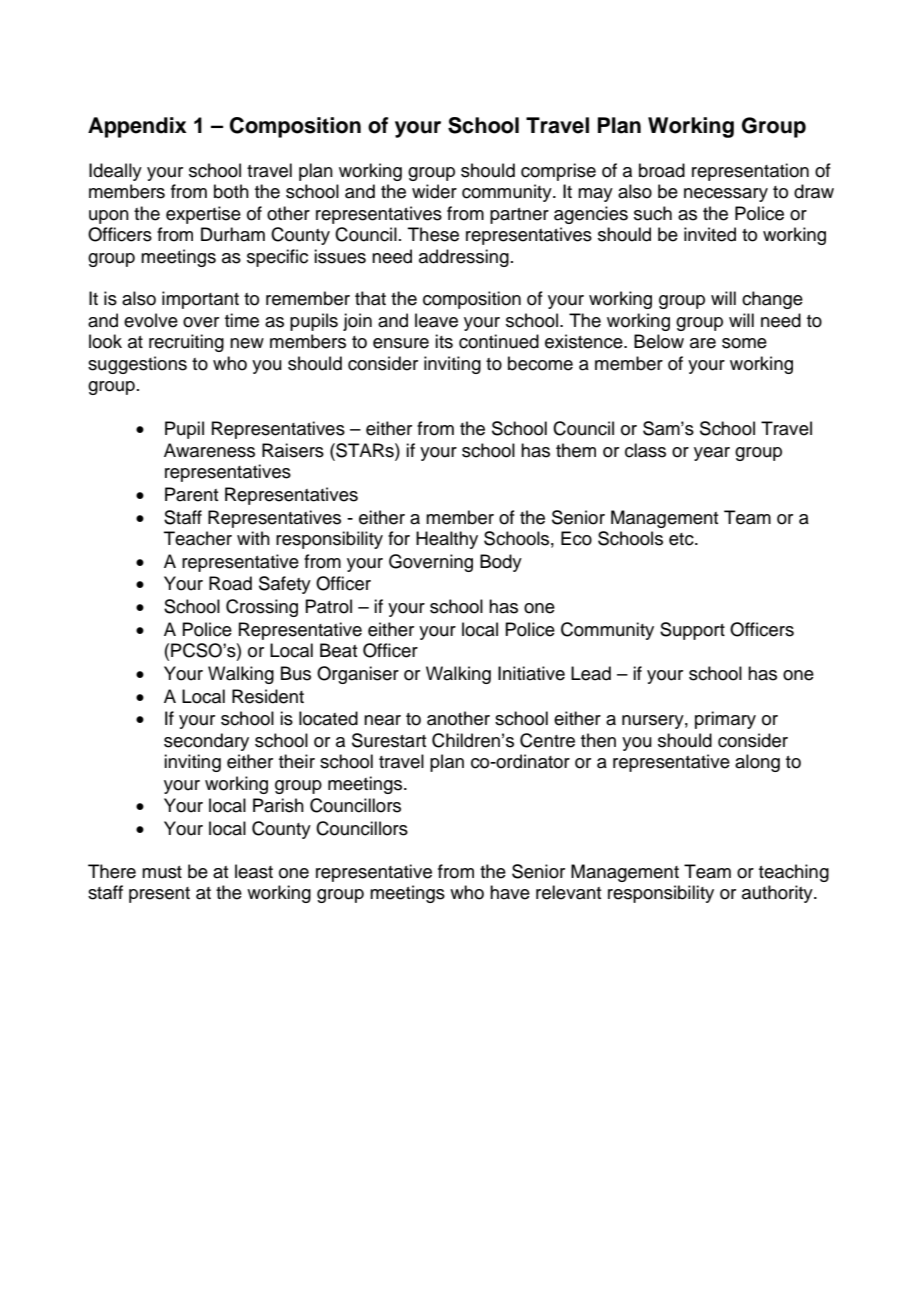  What do you see at coordinates (510, 892) in the screenshot?
I see `have` at bounding box center [510, 892].
